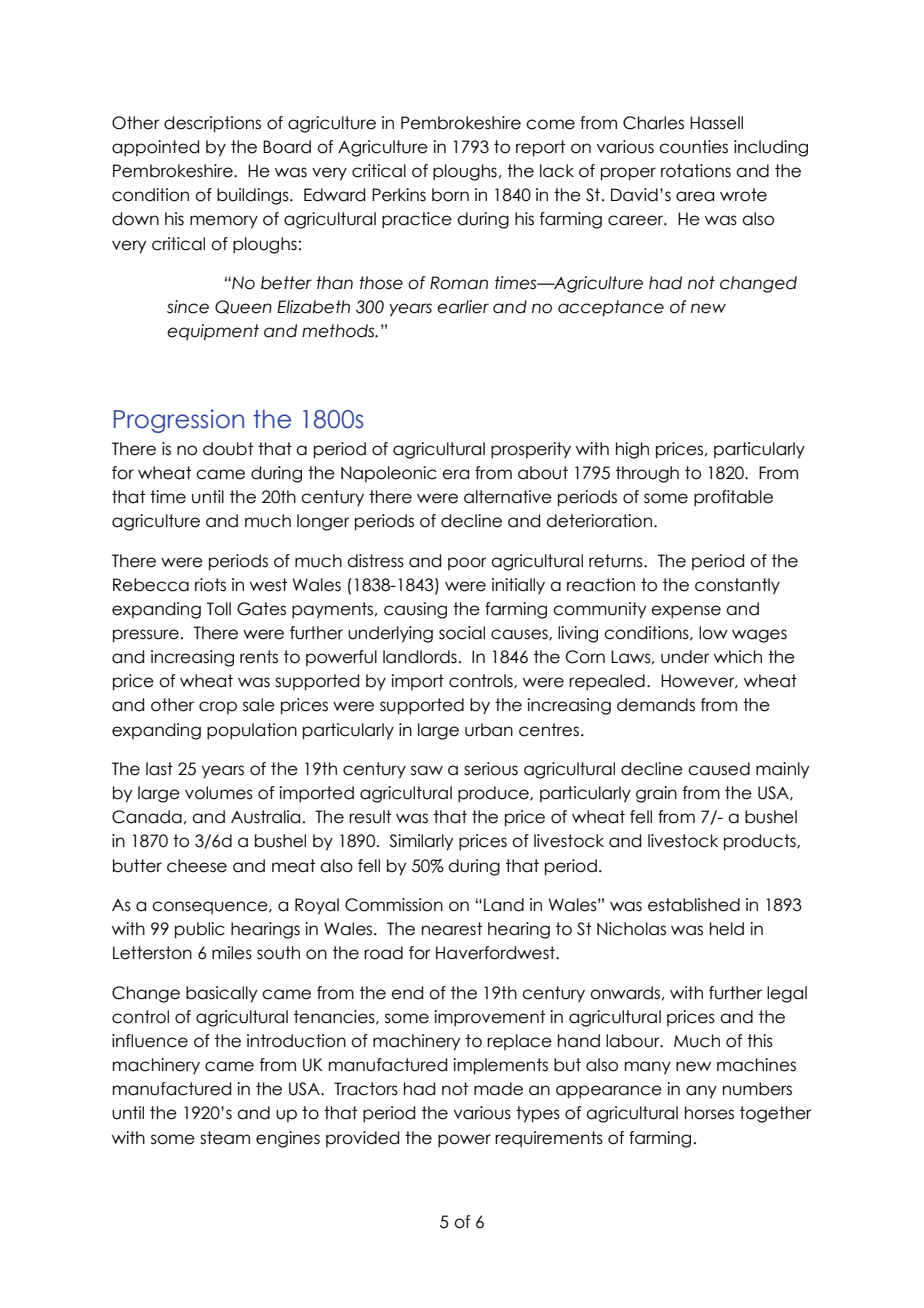  I want to click on low, so click(713, 633).
